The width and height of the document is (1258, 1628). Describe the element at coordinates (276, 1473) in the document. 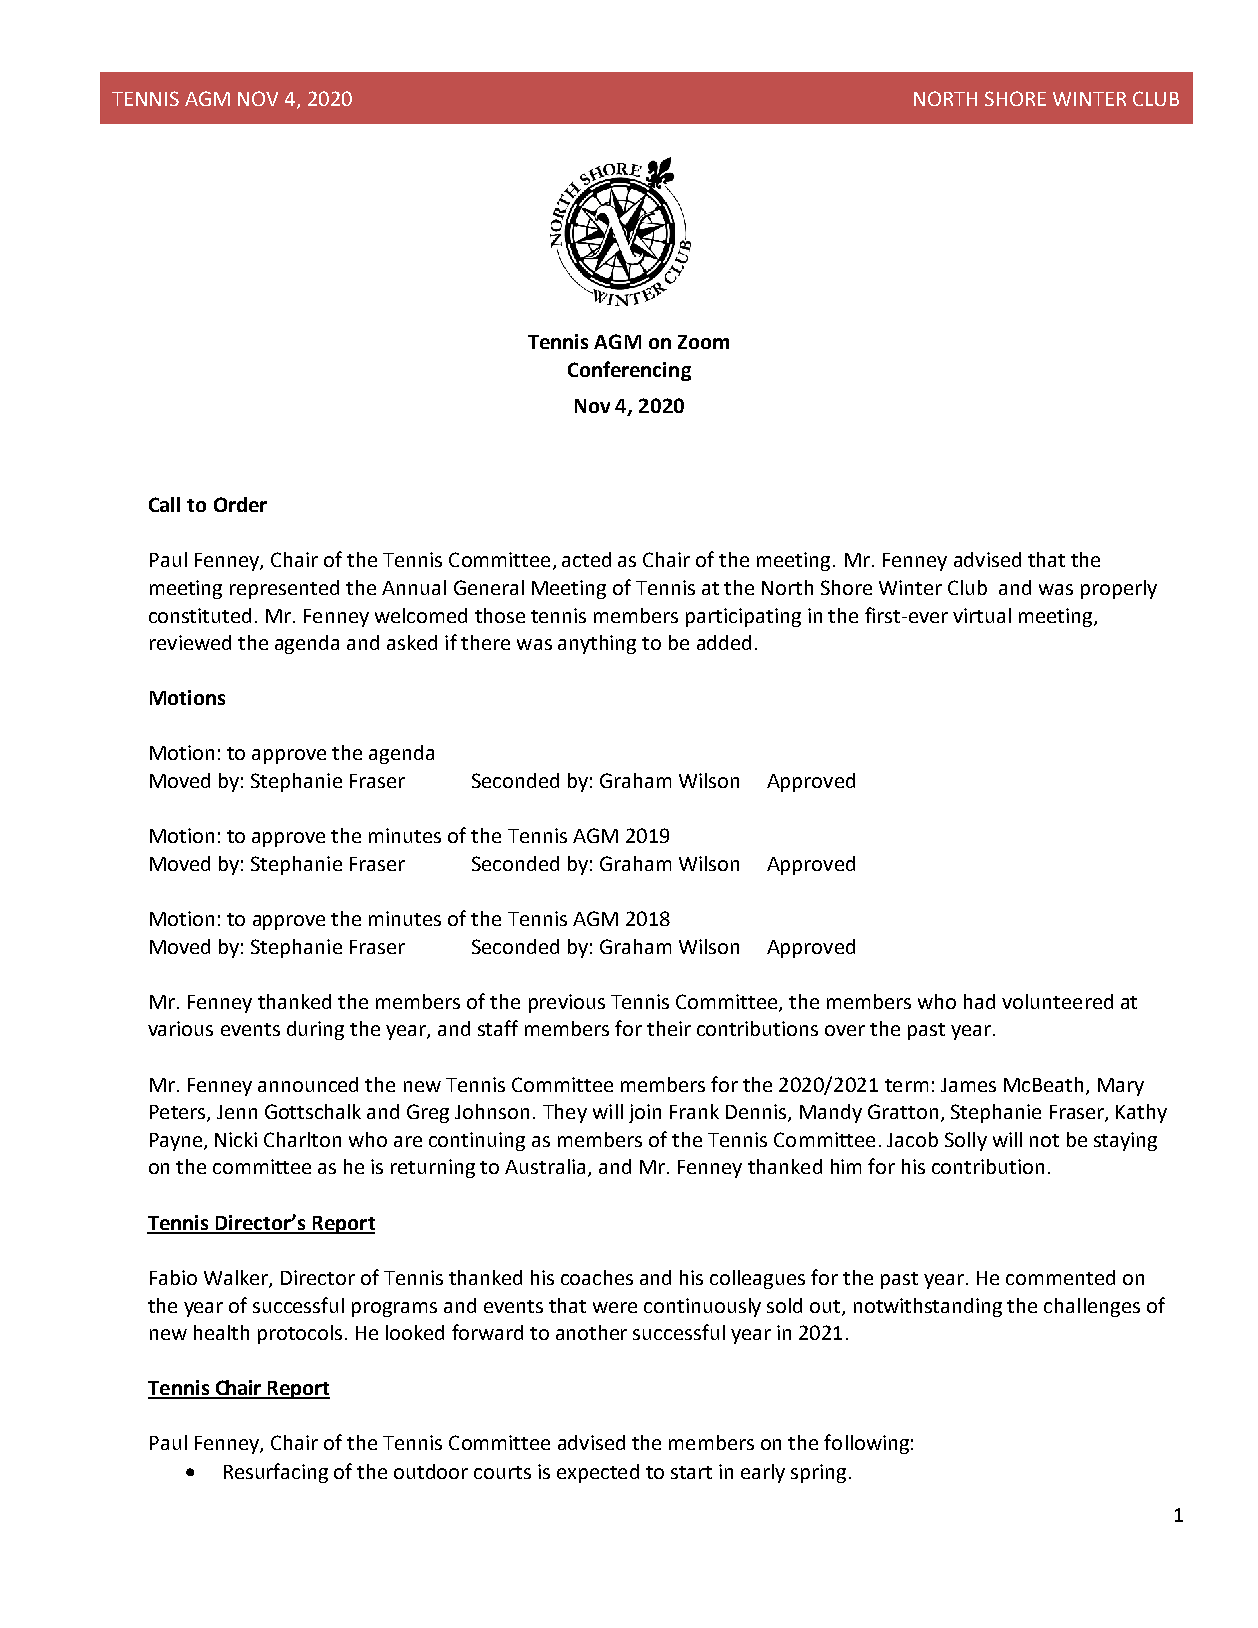

I see `Resurfacing` at that location.
